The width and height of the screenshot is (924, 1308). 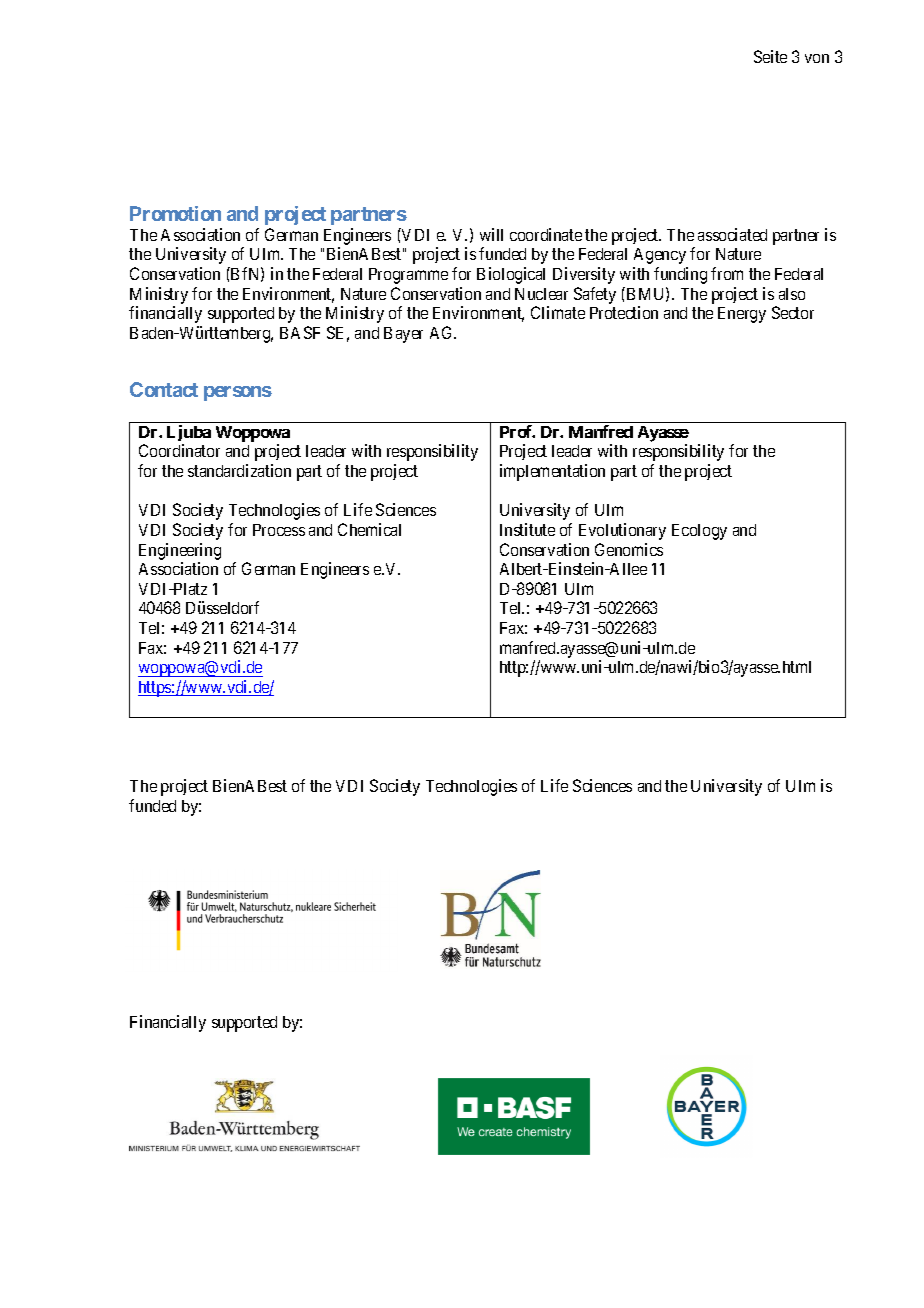 I want to click on associated, so click(x=732, y=234).
